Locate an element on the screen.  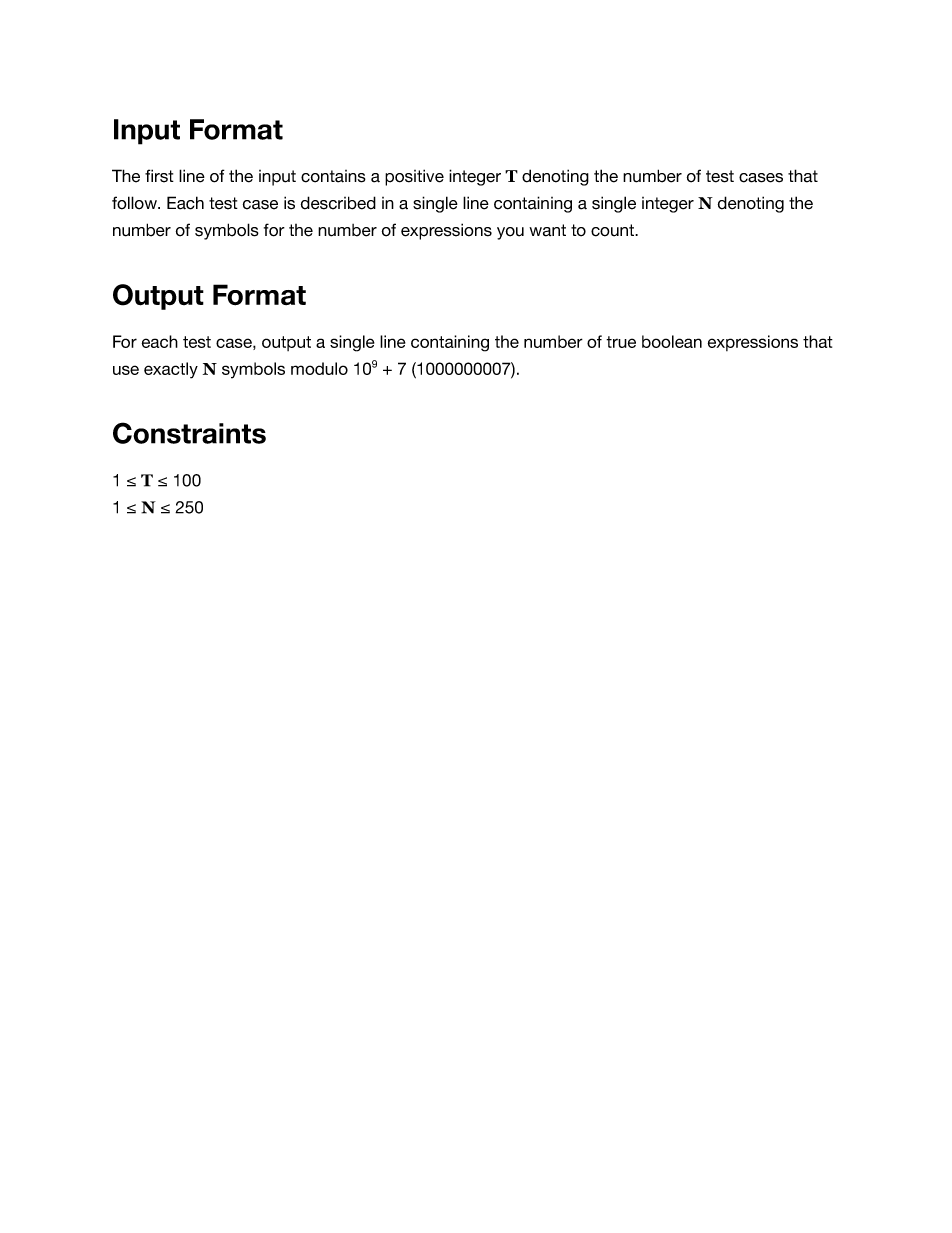
want is located at coordinates (547, 230).
